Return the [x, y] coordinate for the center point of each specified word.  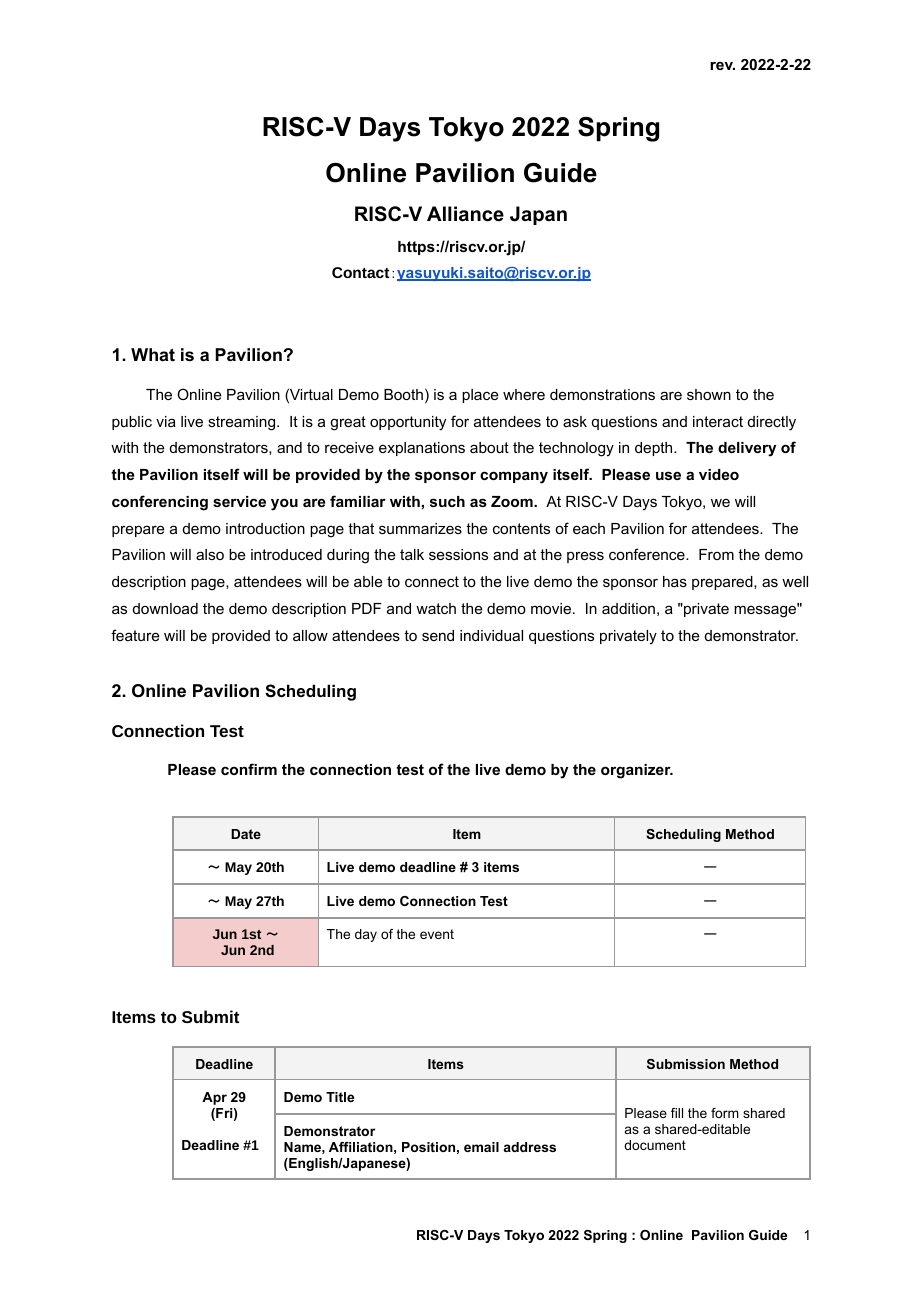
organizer [637, 771]
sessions [458, 554]
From [716, 554]
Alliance [465, 214]
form [725, 1113]
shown [709, 394]
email [481, 1147]
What [153, 354]
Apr [214, 1098]
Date [246, 834]
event [437, 934]
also [210, 554]
